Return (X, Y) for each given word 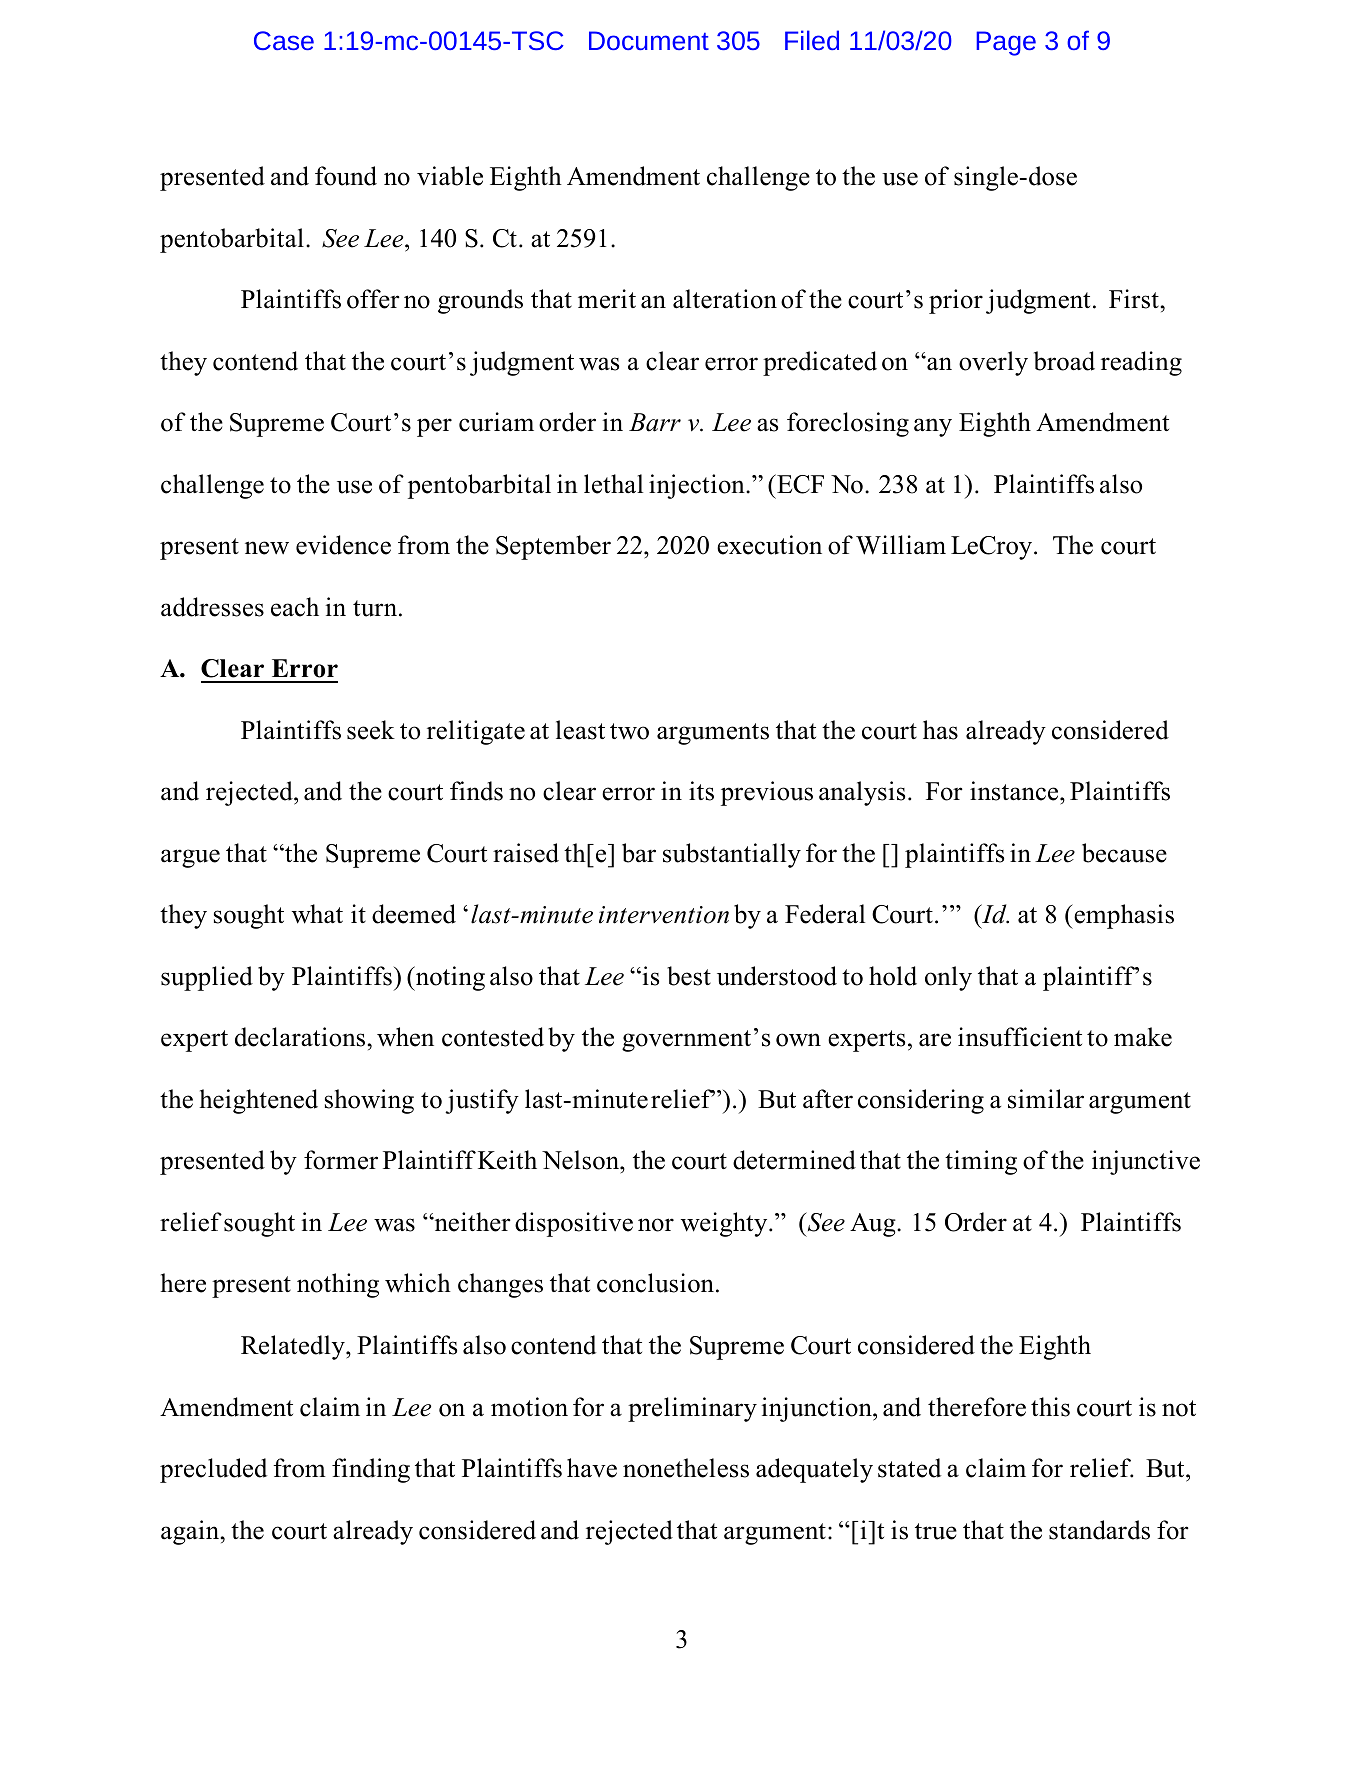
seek (371, 730)
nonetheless (686, 1468)
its (701, 791)
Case (284, 40)
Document (649, 40)
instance (1015, 791)
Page (1006, 43)
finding (371, 1470)
